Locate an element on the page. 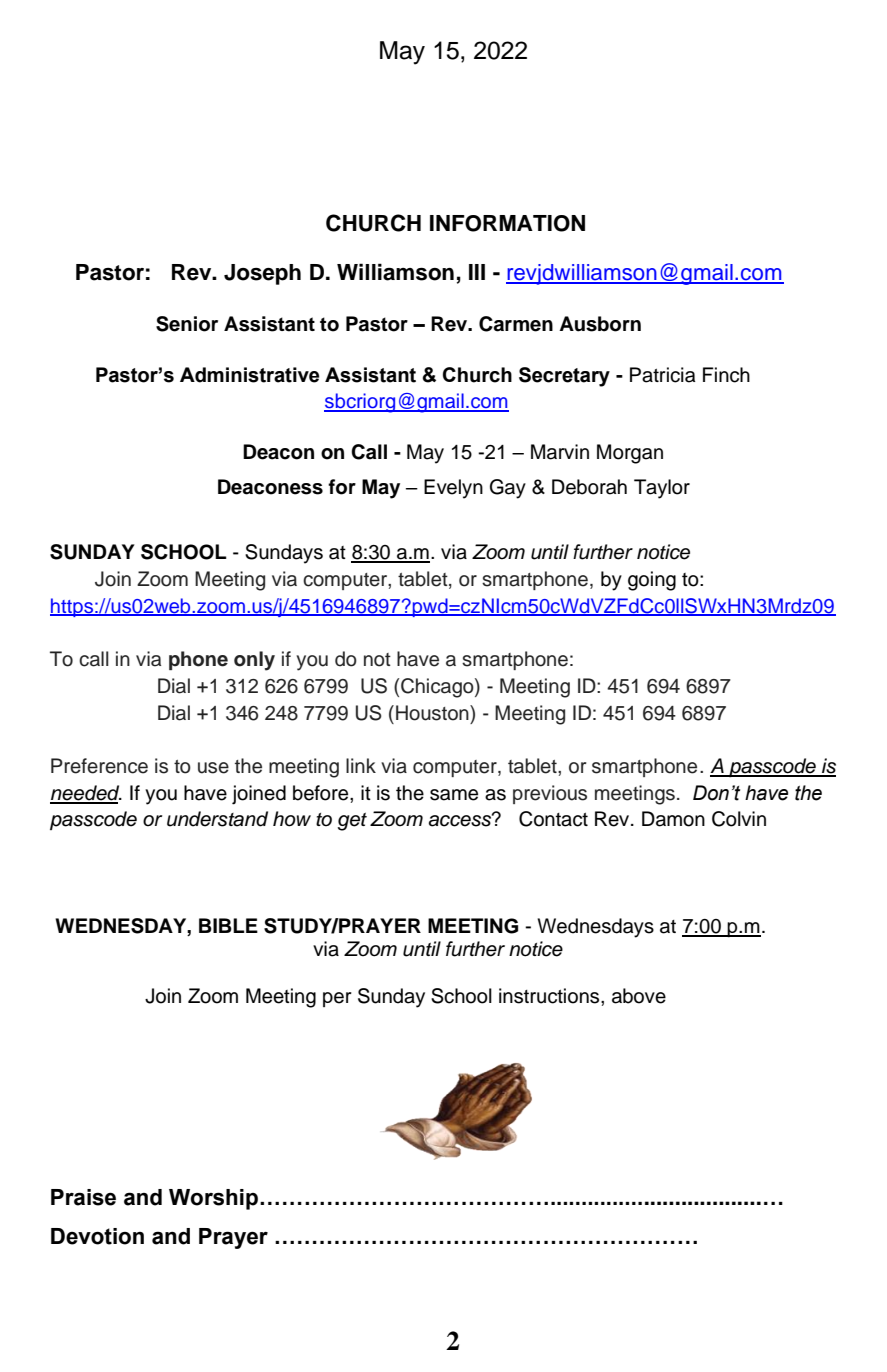 The height and width of the image is (1372, 887). only is located at coordinates (254, 661).
